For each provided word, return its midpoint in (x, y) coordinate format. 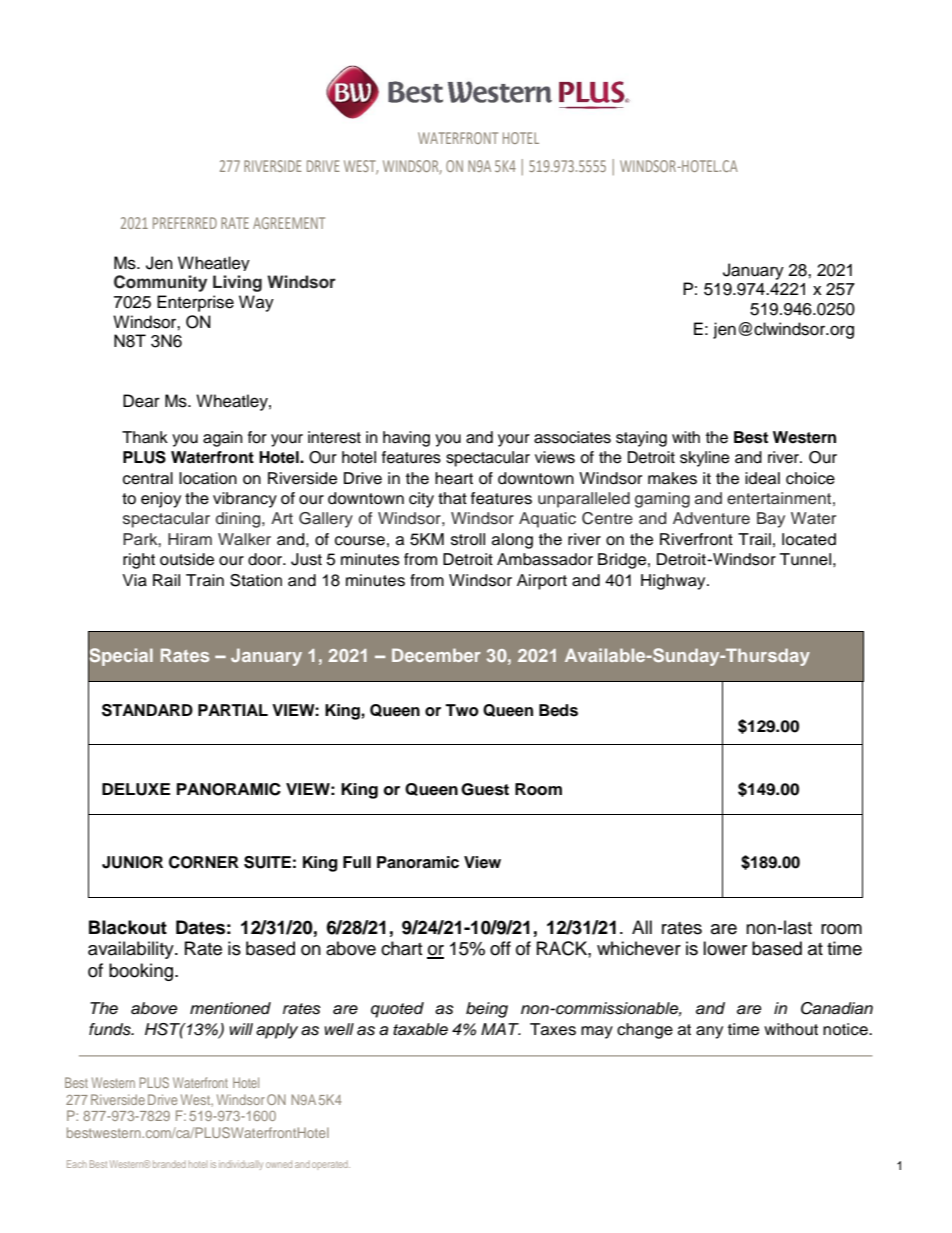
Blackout (128, 927)
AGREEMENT (289, 223)
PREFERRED (185, 223)
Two (462, 710)
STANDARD (147, 710)
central (148, 478)
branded (169, 1164)
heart (454, 478)
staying (641, 439)
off (500, 948)
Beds (558, 710)
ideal (762, 478)
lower (725, 948)
